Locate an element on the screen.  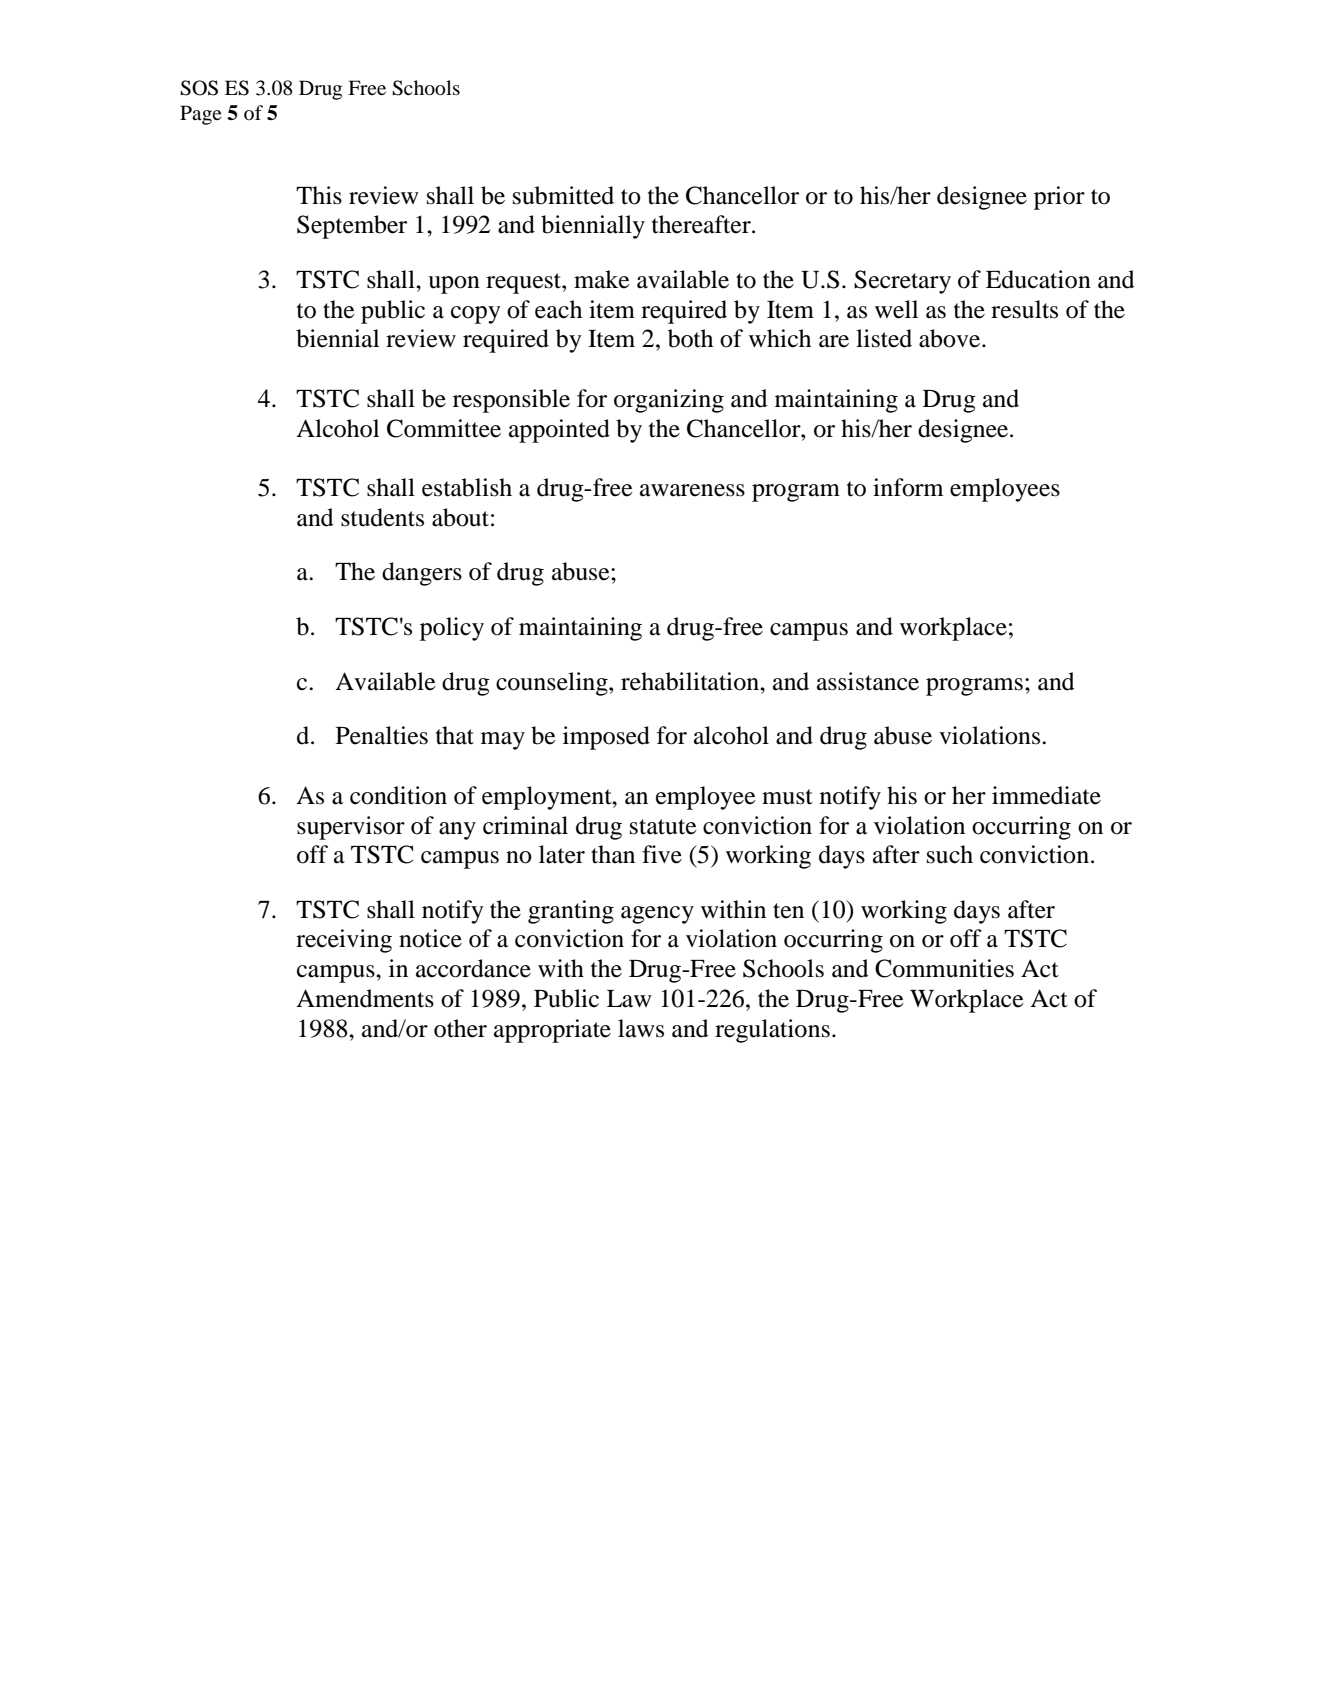
both is located at coordinates (690, 338).
